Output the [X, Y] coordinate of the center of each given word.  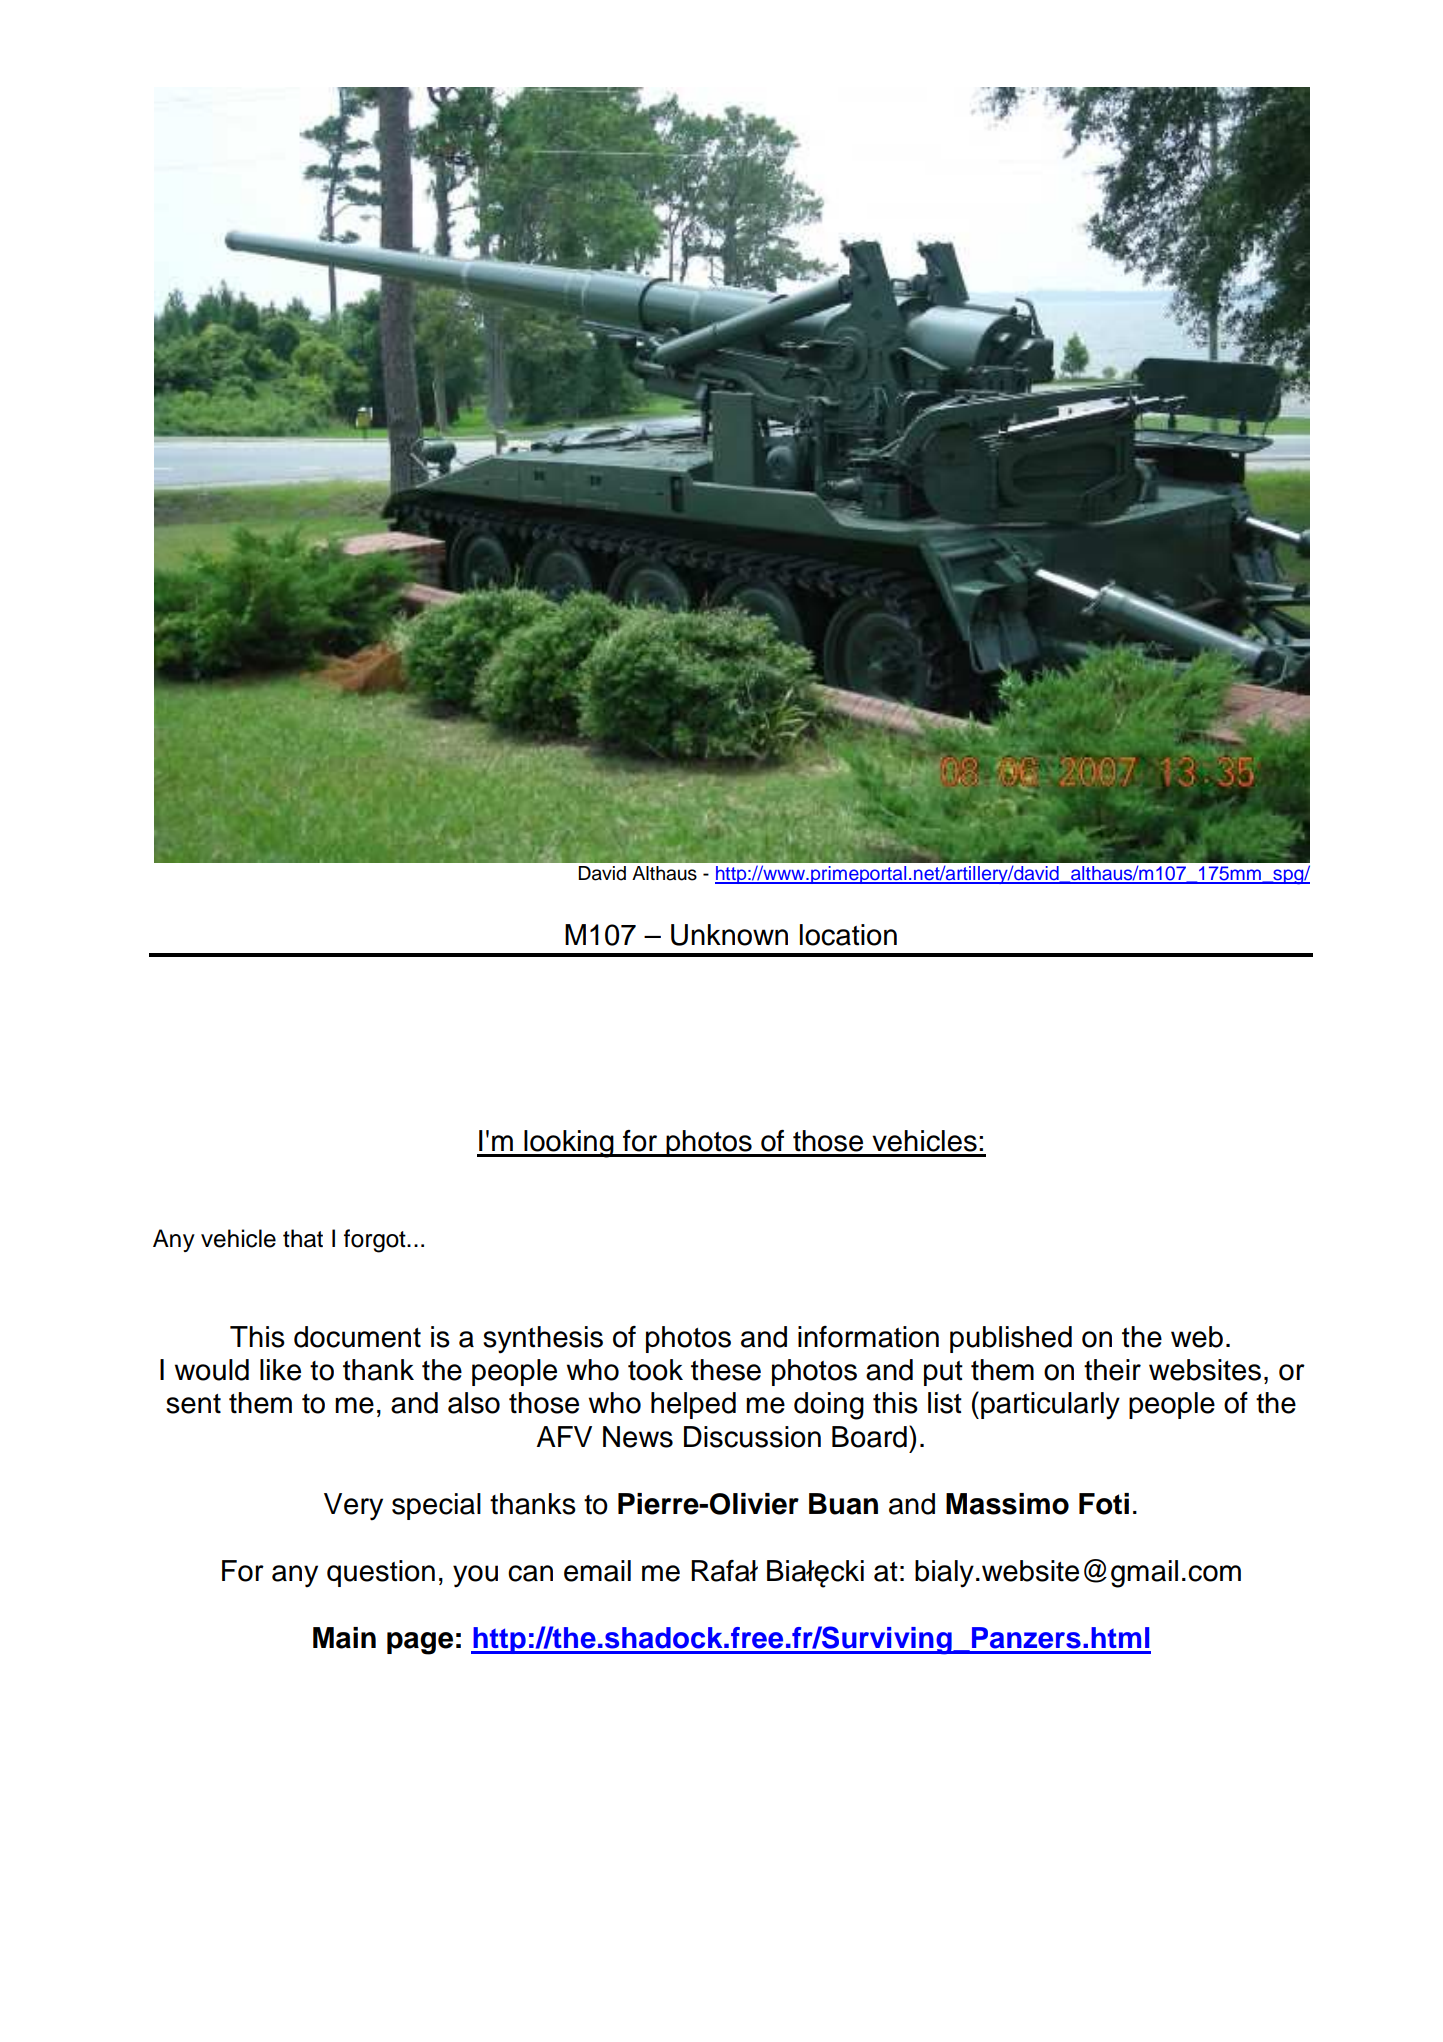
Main [344, 1638]
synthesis [543, 1340]
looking [569, 1144]
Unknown [729, 935]
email [597, 1571]
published [1011, 1339]
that [303, 1238]
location [848, 935]
